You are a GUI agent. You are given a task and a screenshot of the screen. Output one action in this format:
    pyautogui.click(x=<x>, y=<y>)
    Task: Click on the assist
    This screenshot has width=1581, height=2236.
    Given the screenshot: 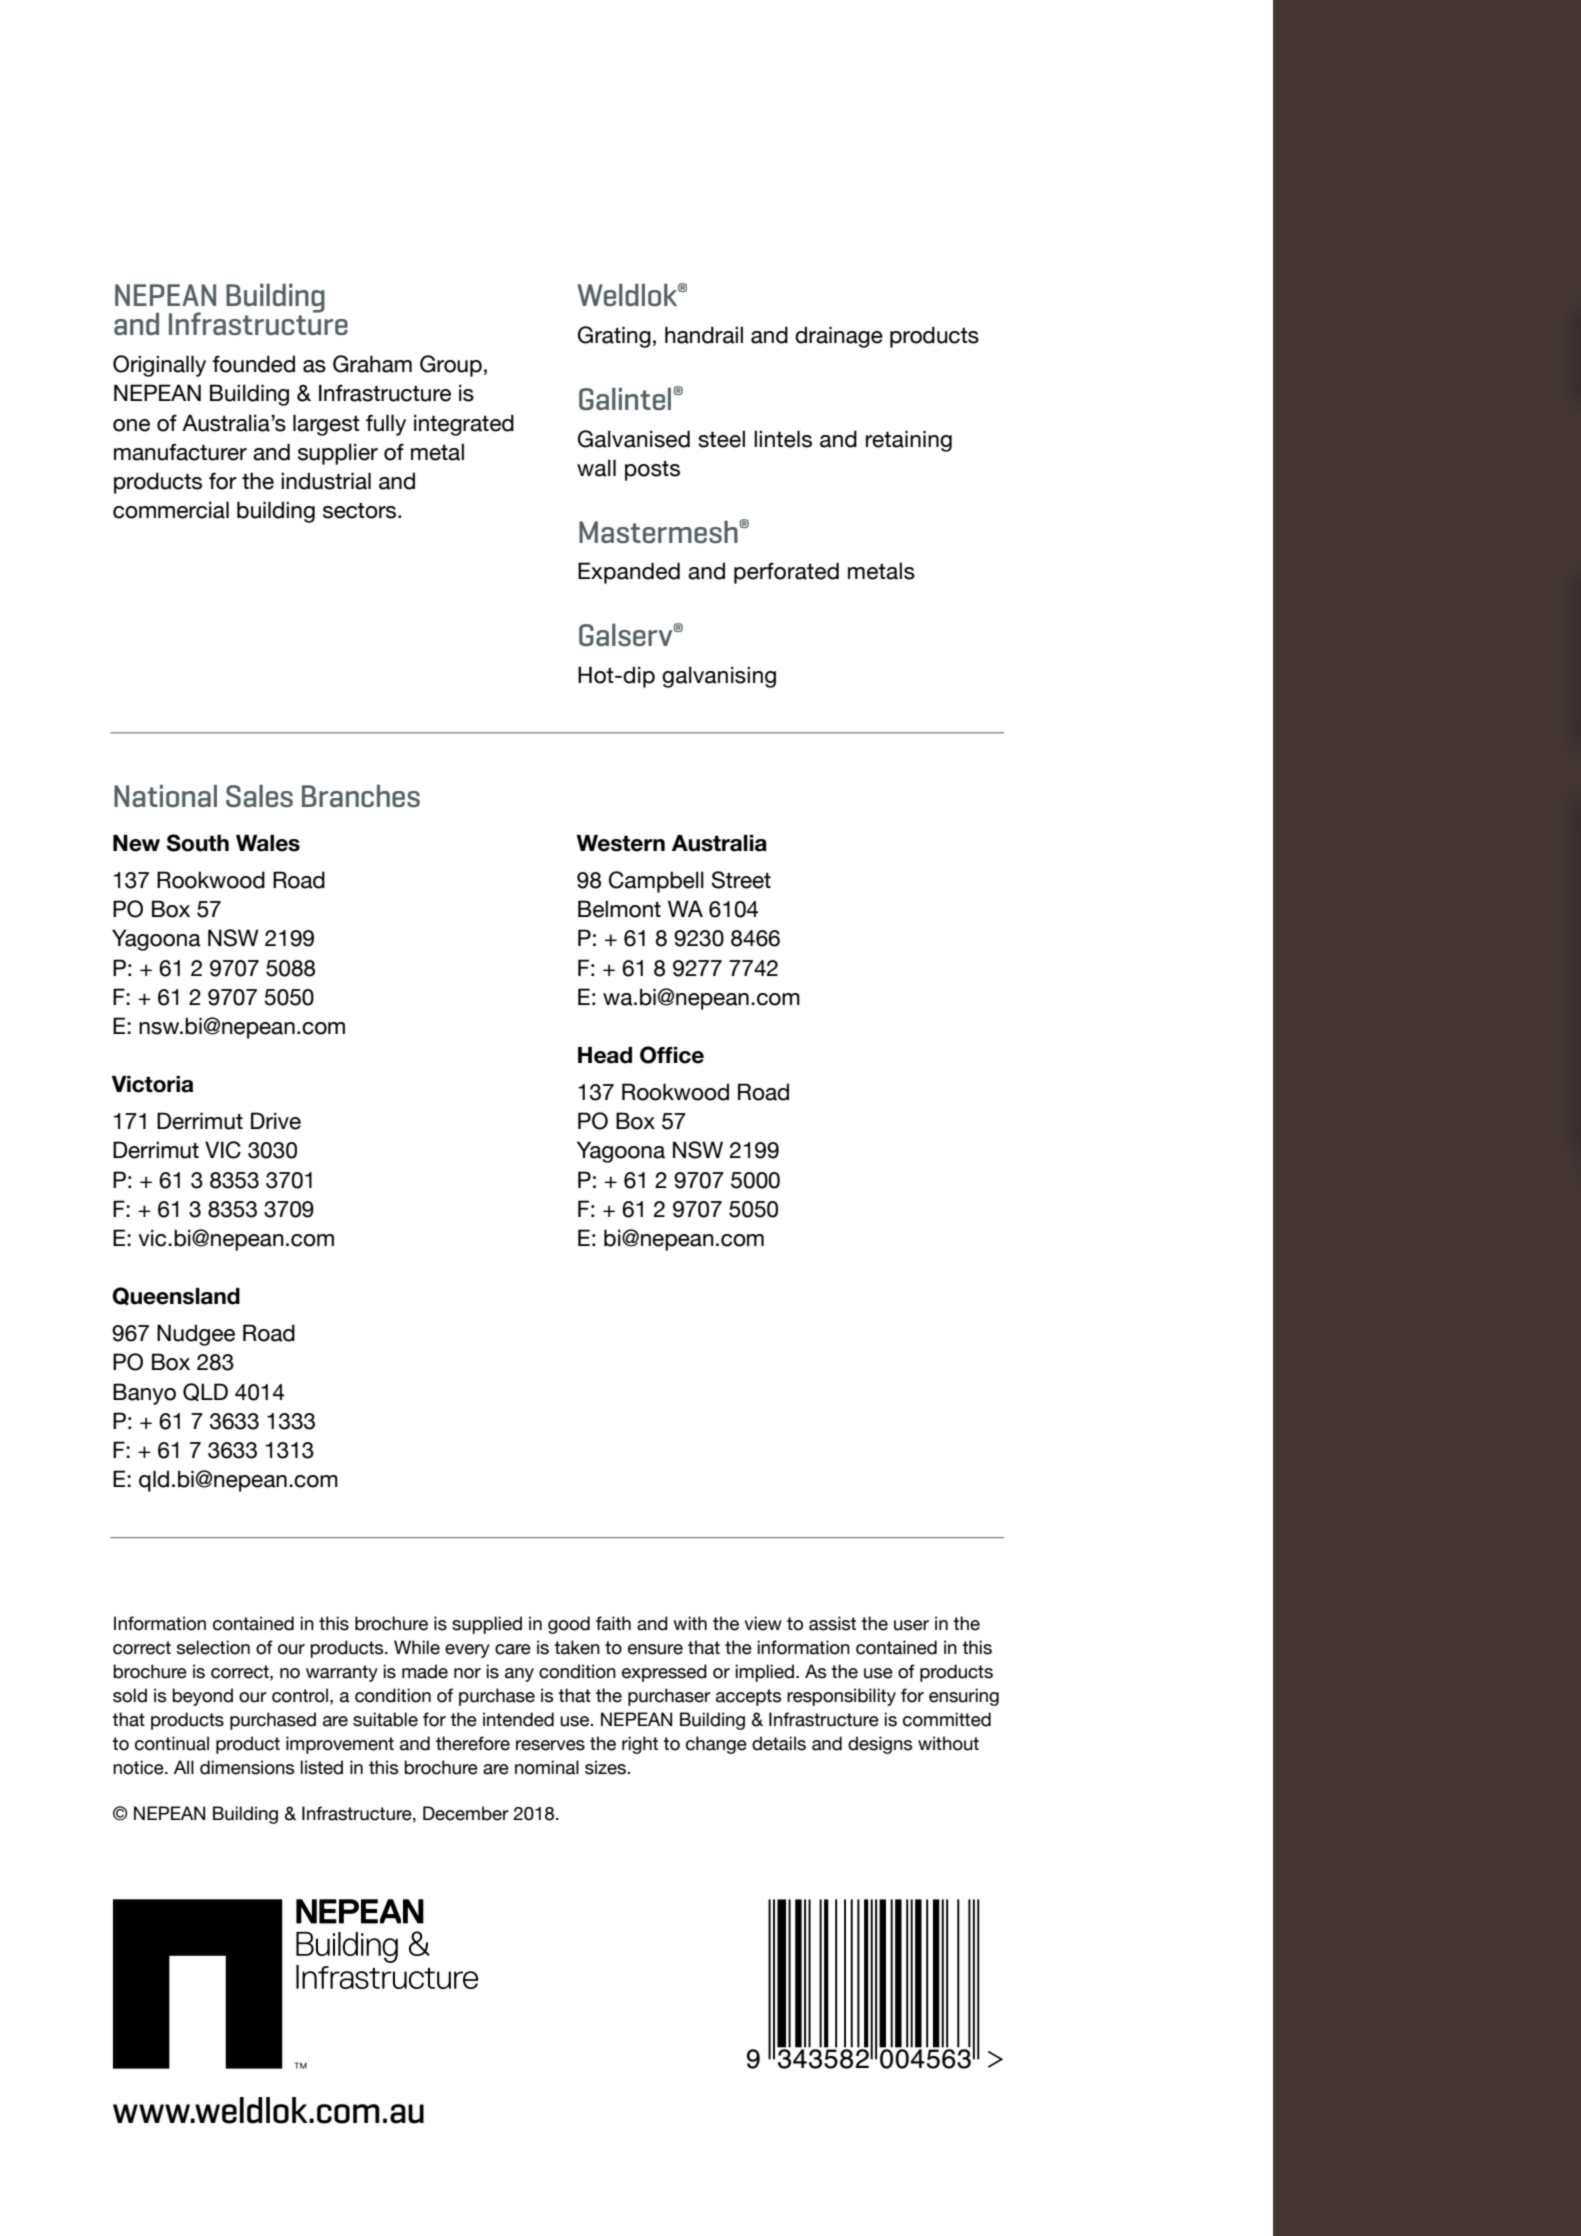 What is the action you would take?
    pyautogui.click(x=832, y=1623)
